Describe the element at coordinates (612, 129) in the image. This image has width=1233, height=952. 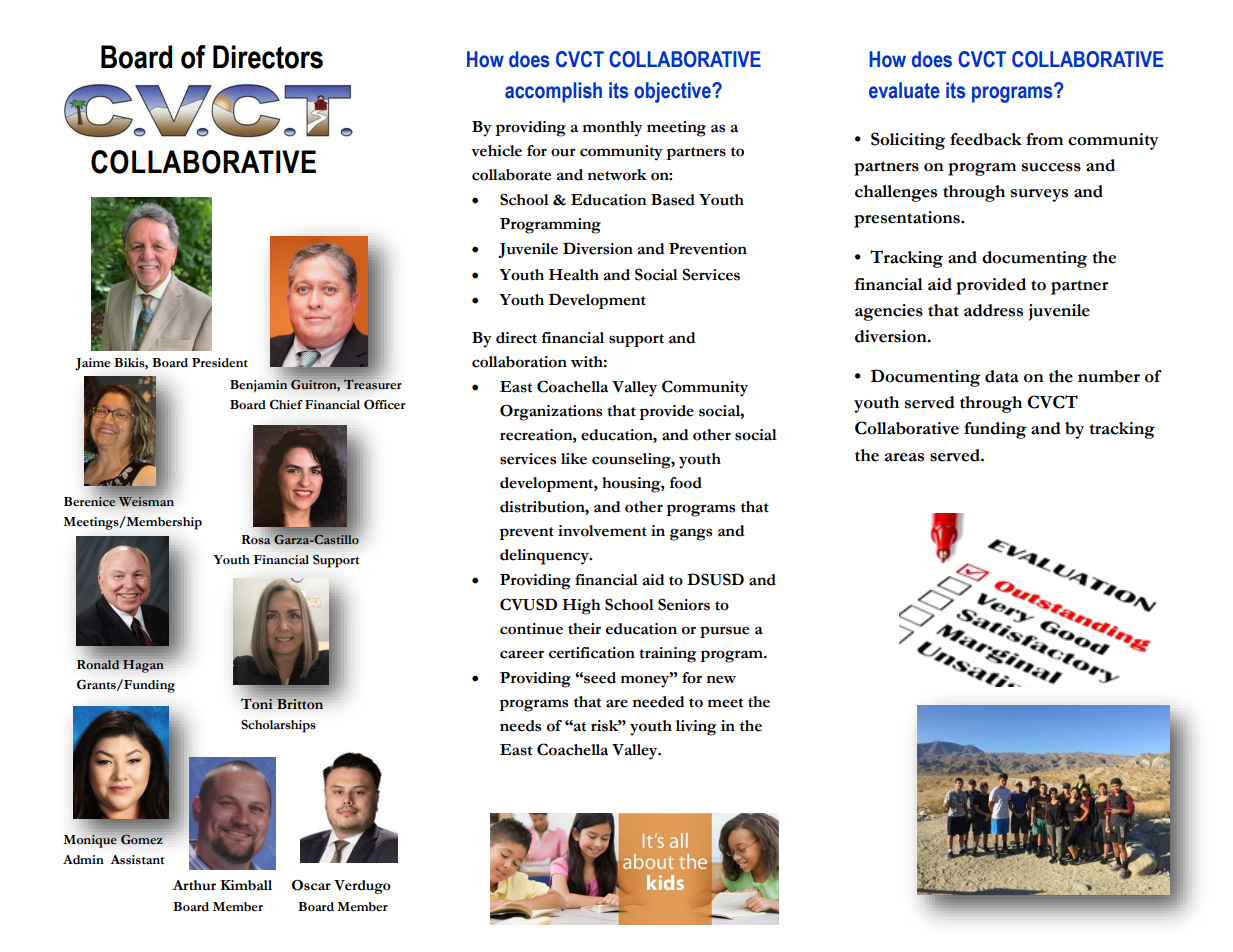
I see `monthly` at that location.
